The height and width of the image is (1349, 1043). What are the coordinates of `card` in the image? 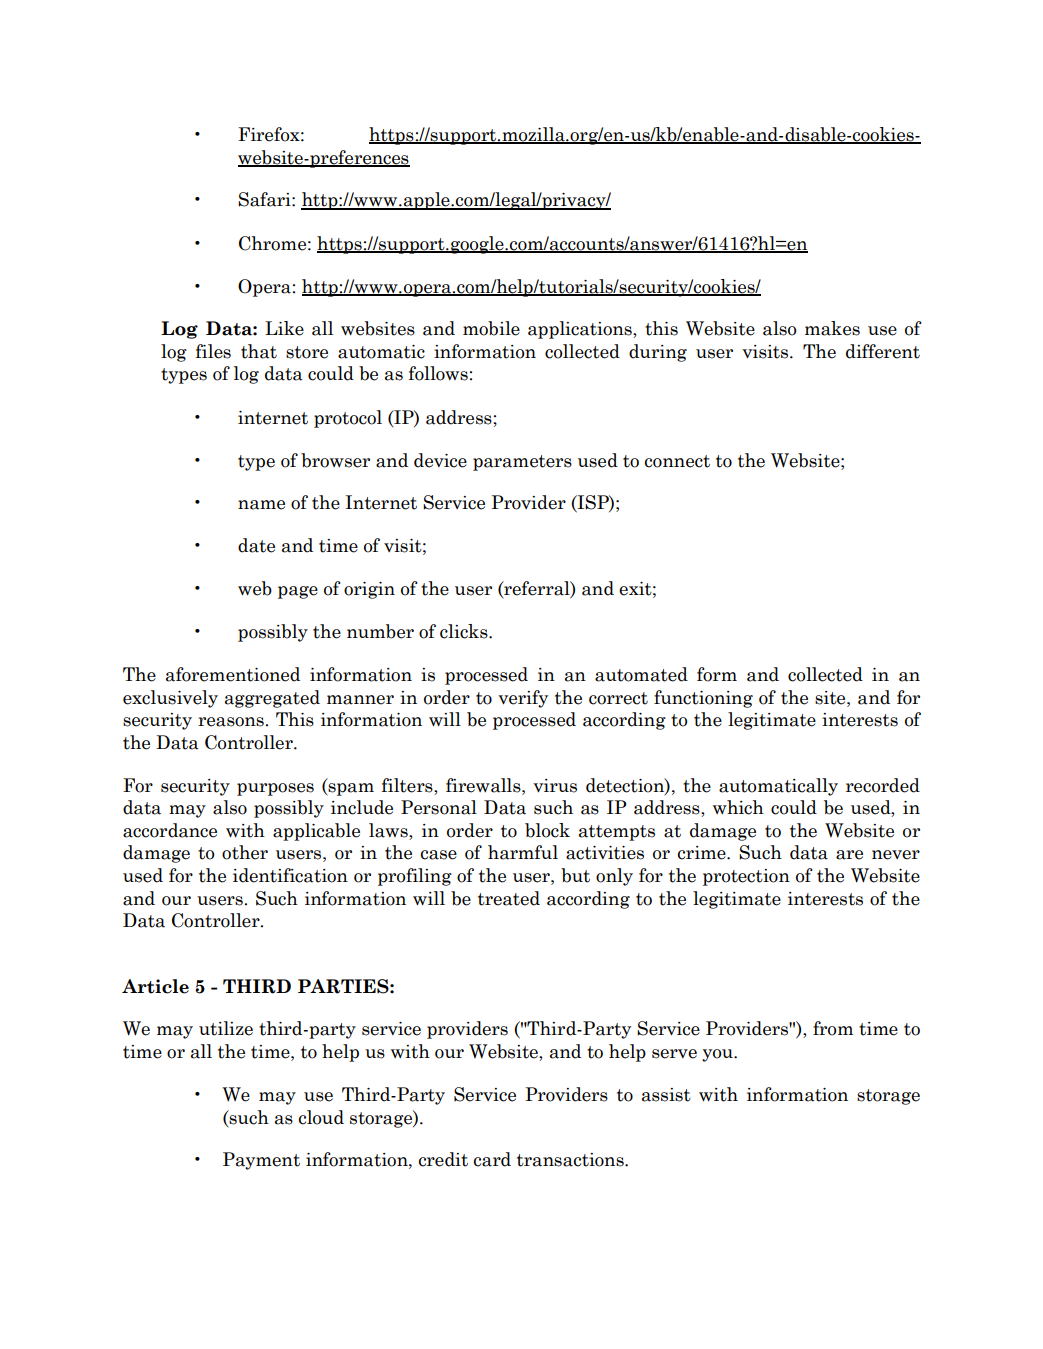 It's located at (492, 1159).
